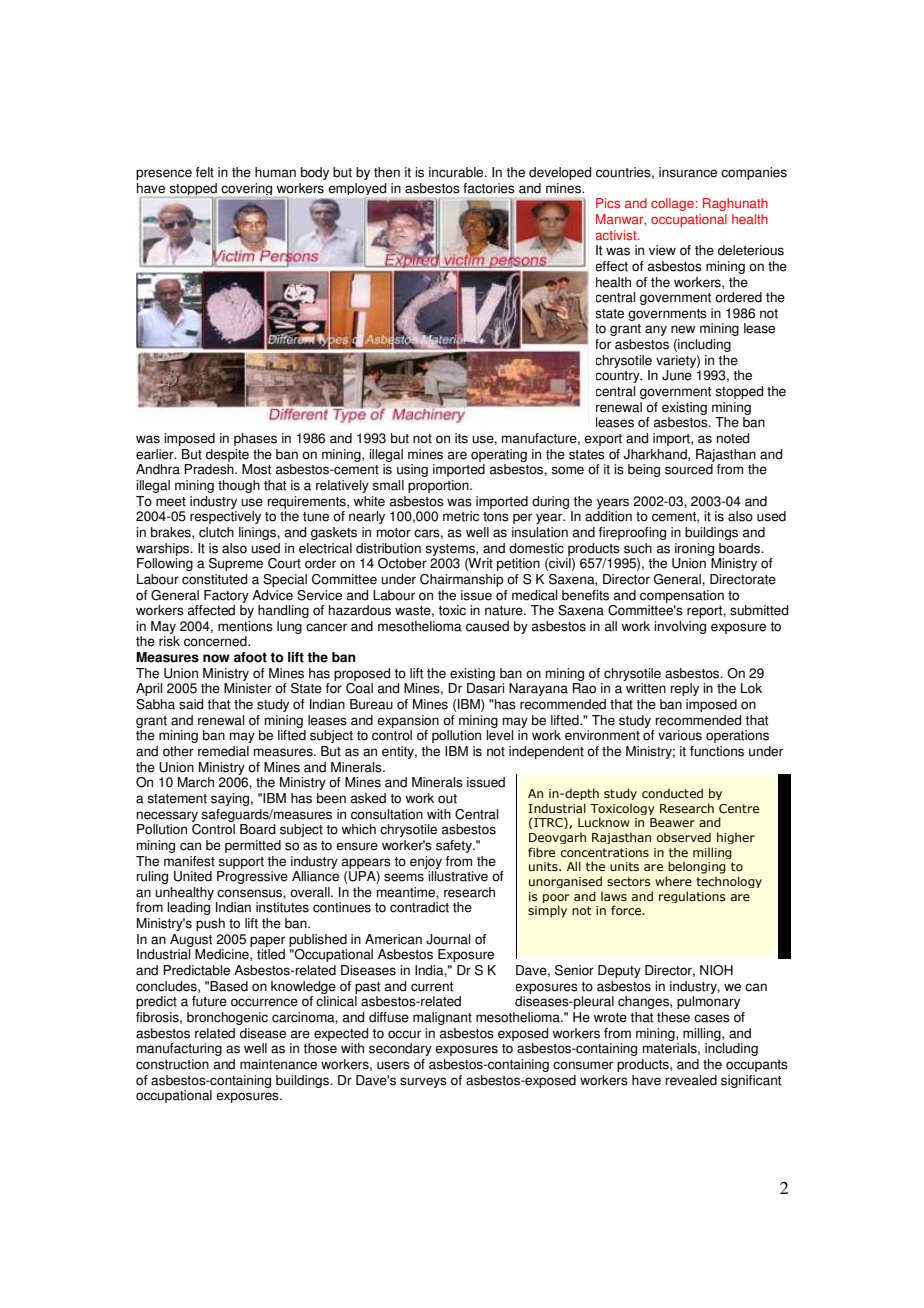 The height and width of the page is (1308, 924). Describe the element at coordinates (673, 881) in the page. I see `where` at that location.
